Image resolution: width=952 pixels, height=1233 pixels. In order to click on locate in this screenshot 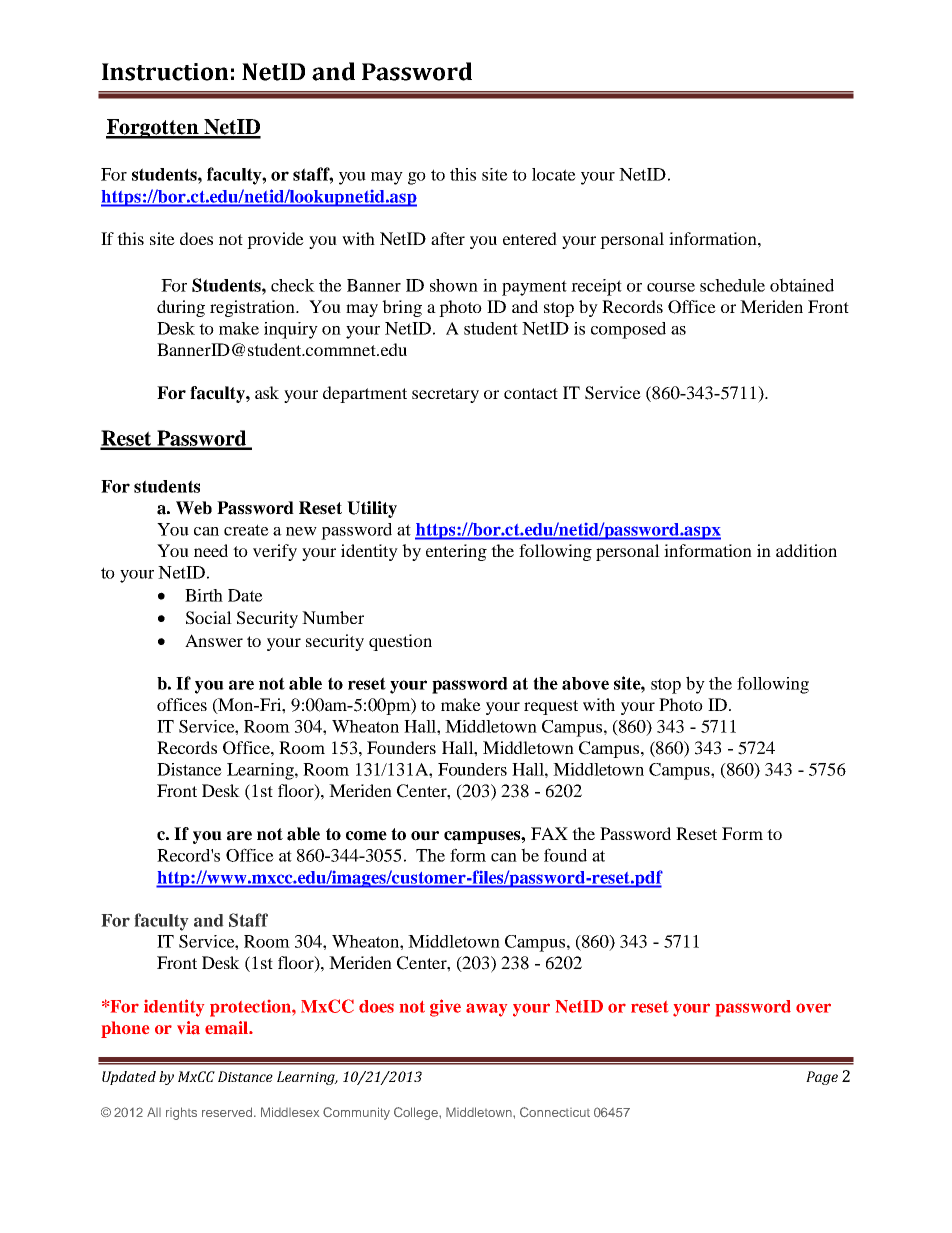, I will do `click(554, 174)`.
